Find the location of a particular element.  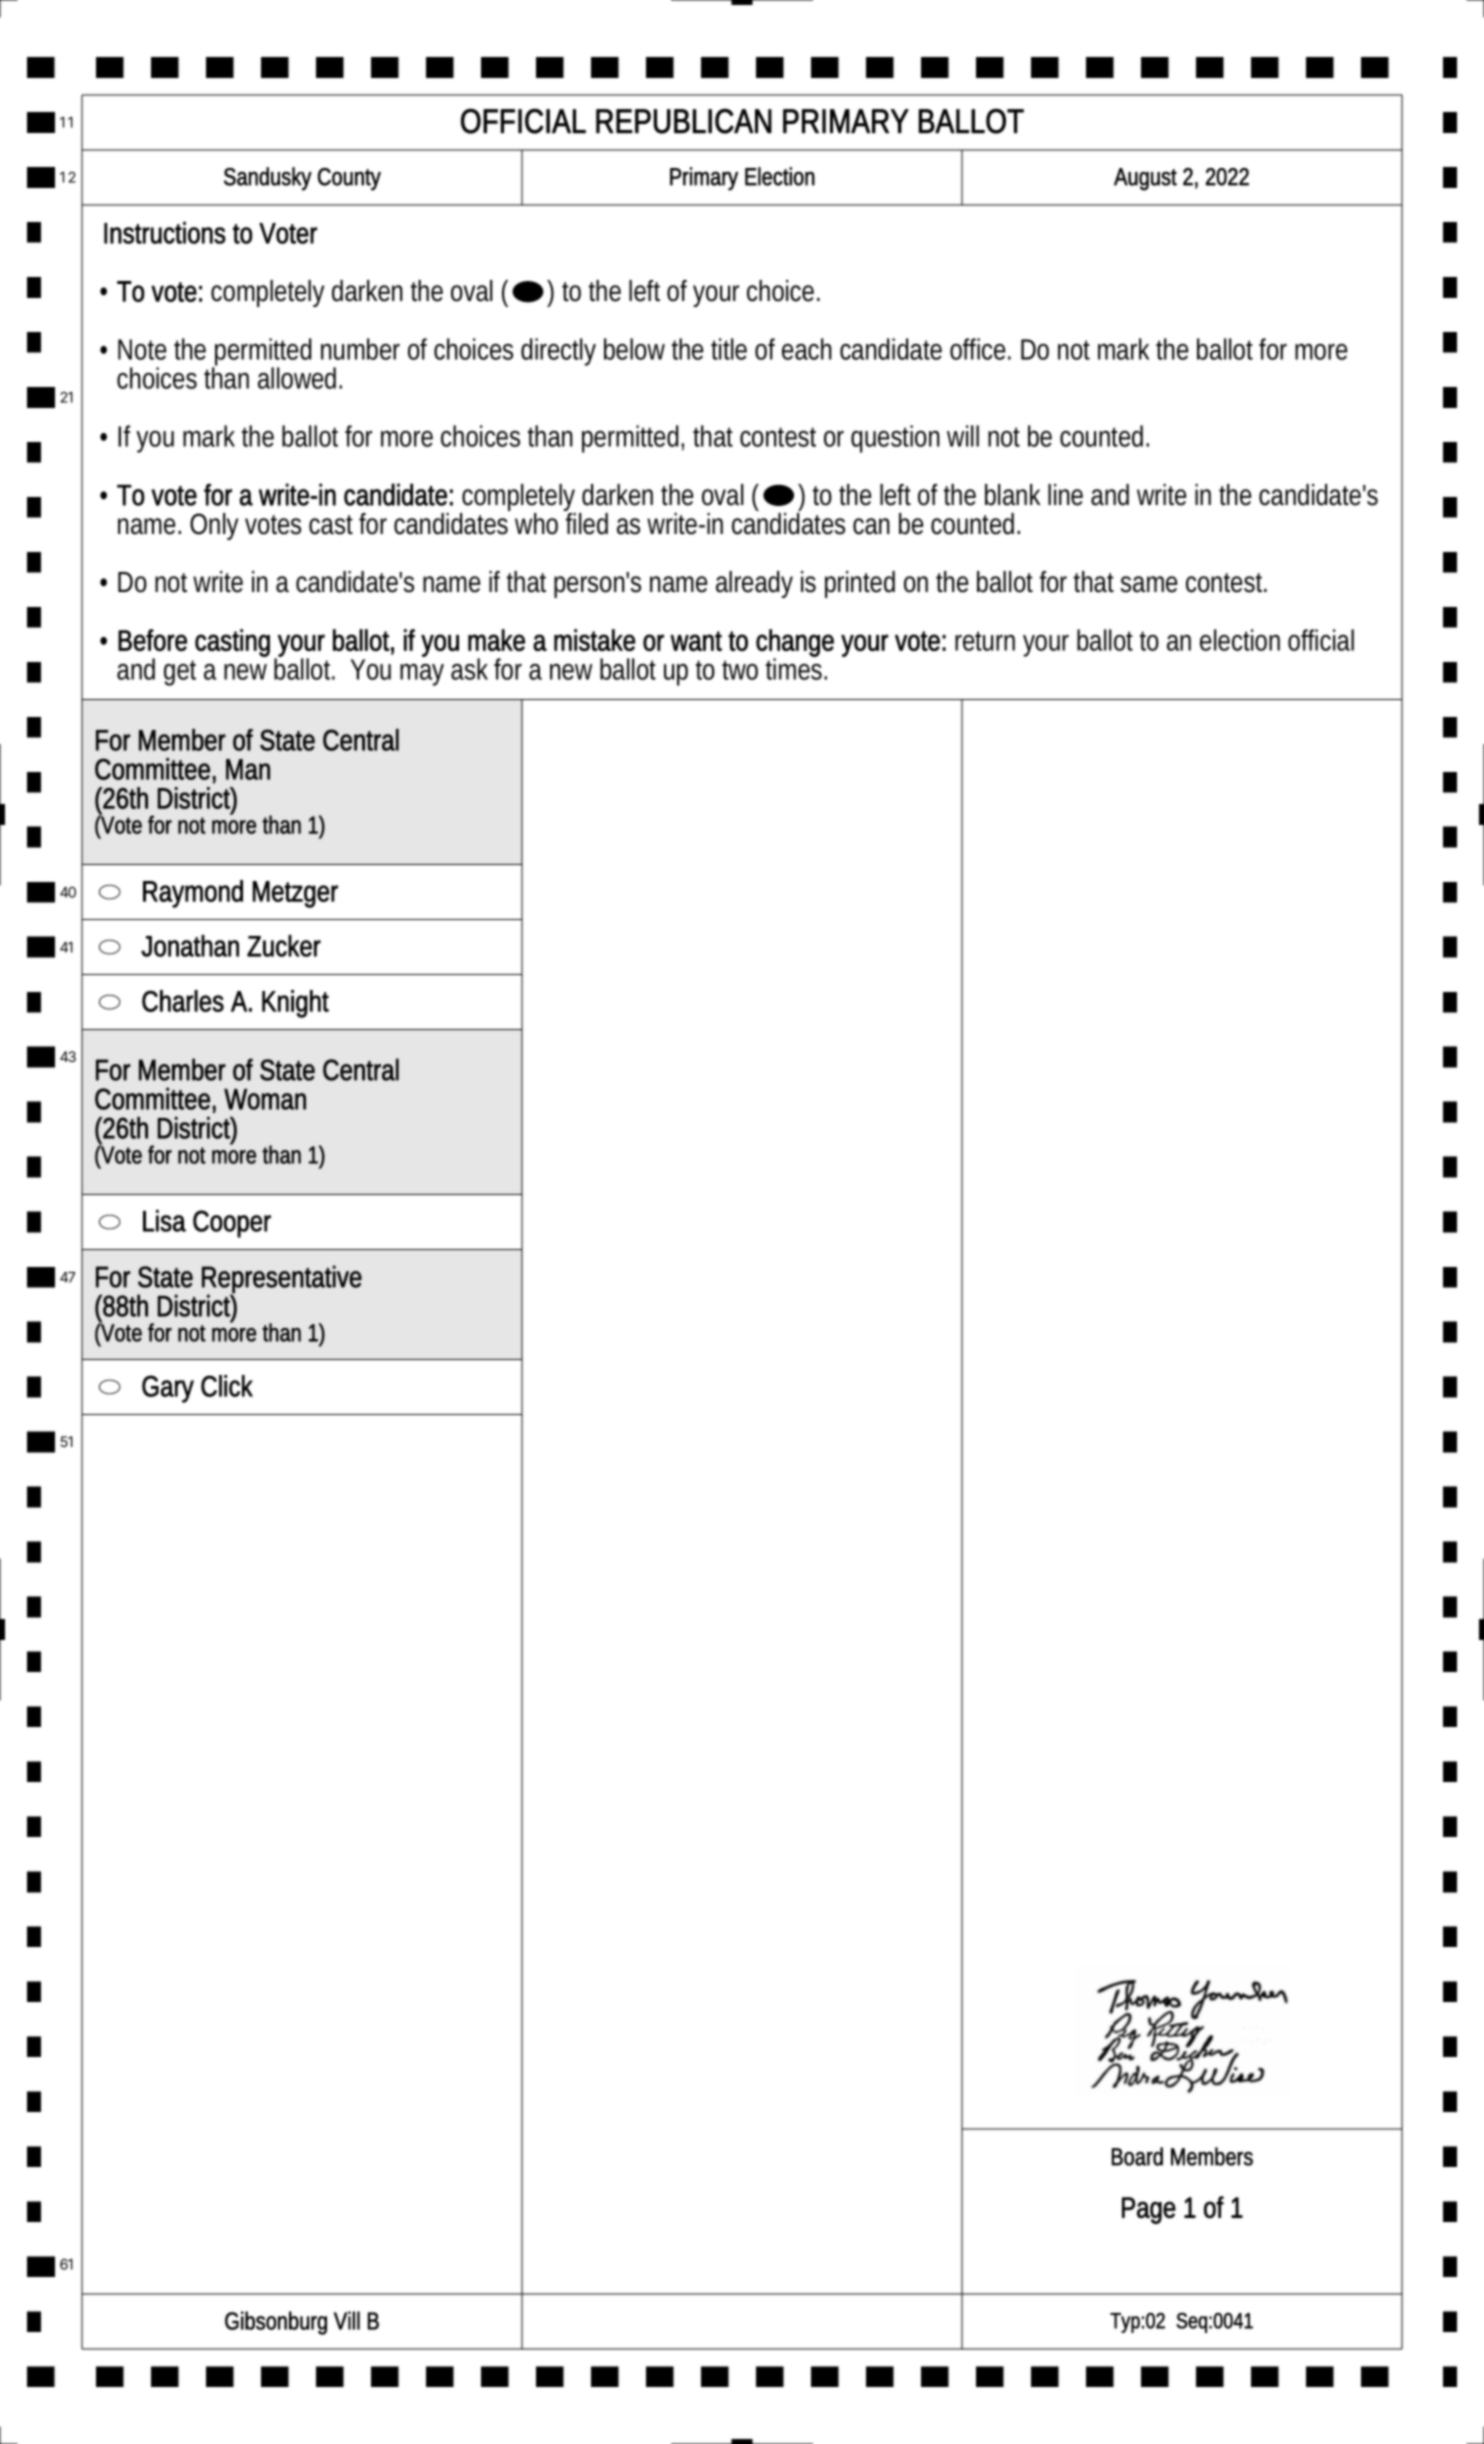

Board is located at coordinates (1137, 2156).
